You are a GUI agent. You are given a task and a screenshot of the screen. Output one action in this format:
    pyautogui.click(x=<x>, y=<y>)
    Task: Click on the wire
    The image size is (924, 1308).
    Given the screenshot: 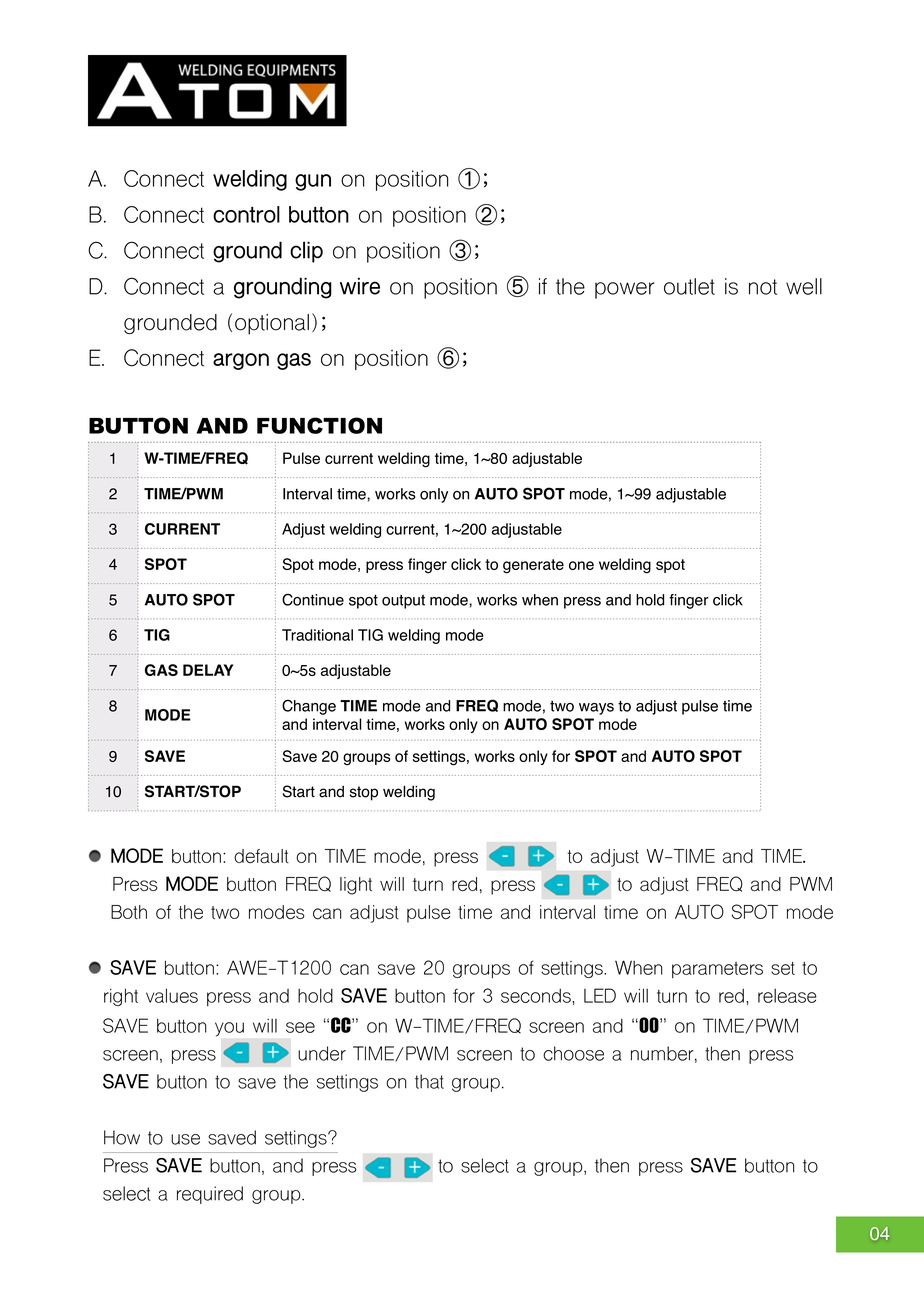 What is the action you would take?
    pyautogui.click(x=360, y=286)
